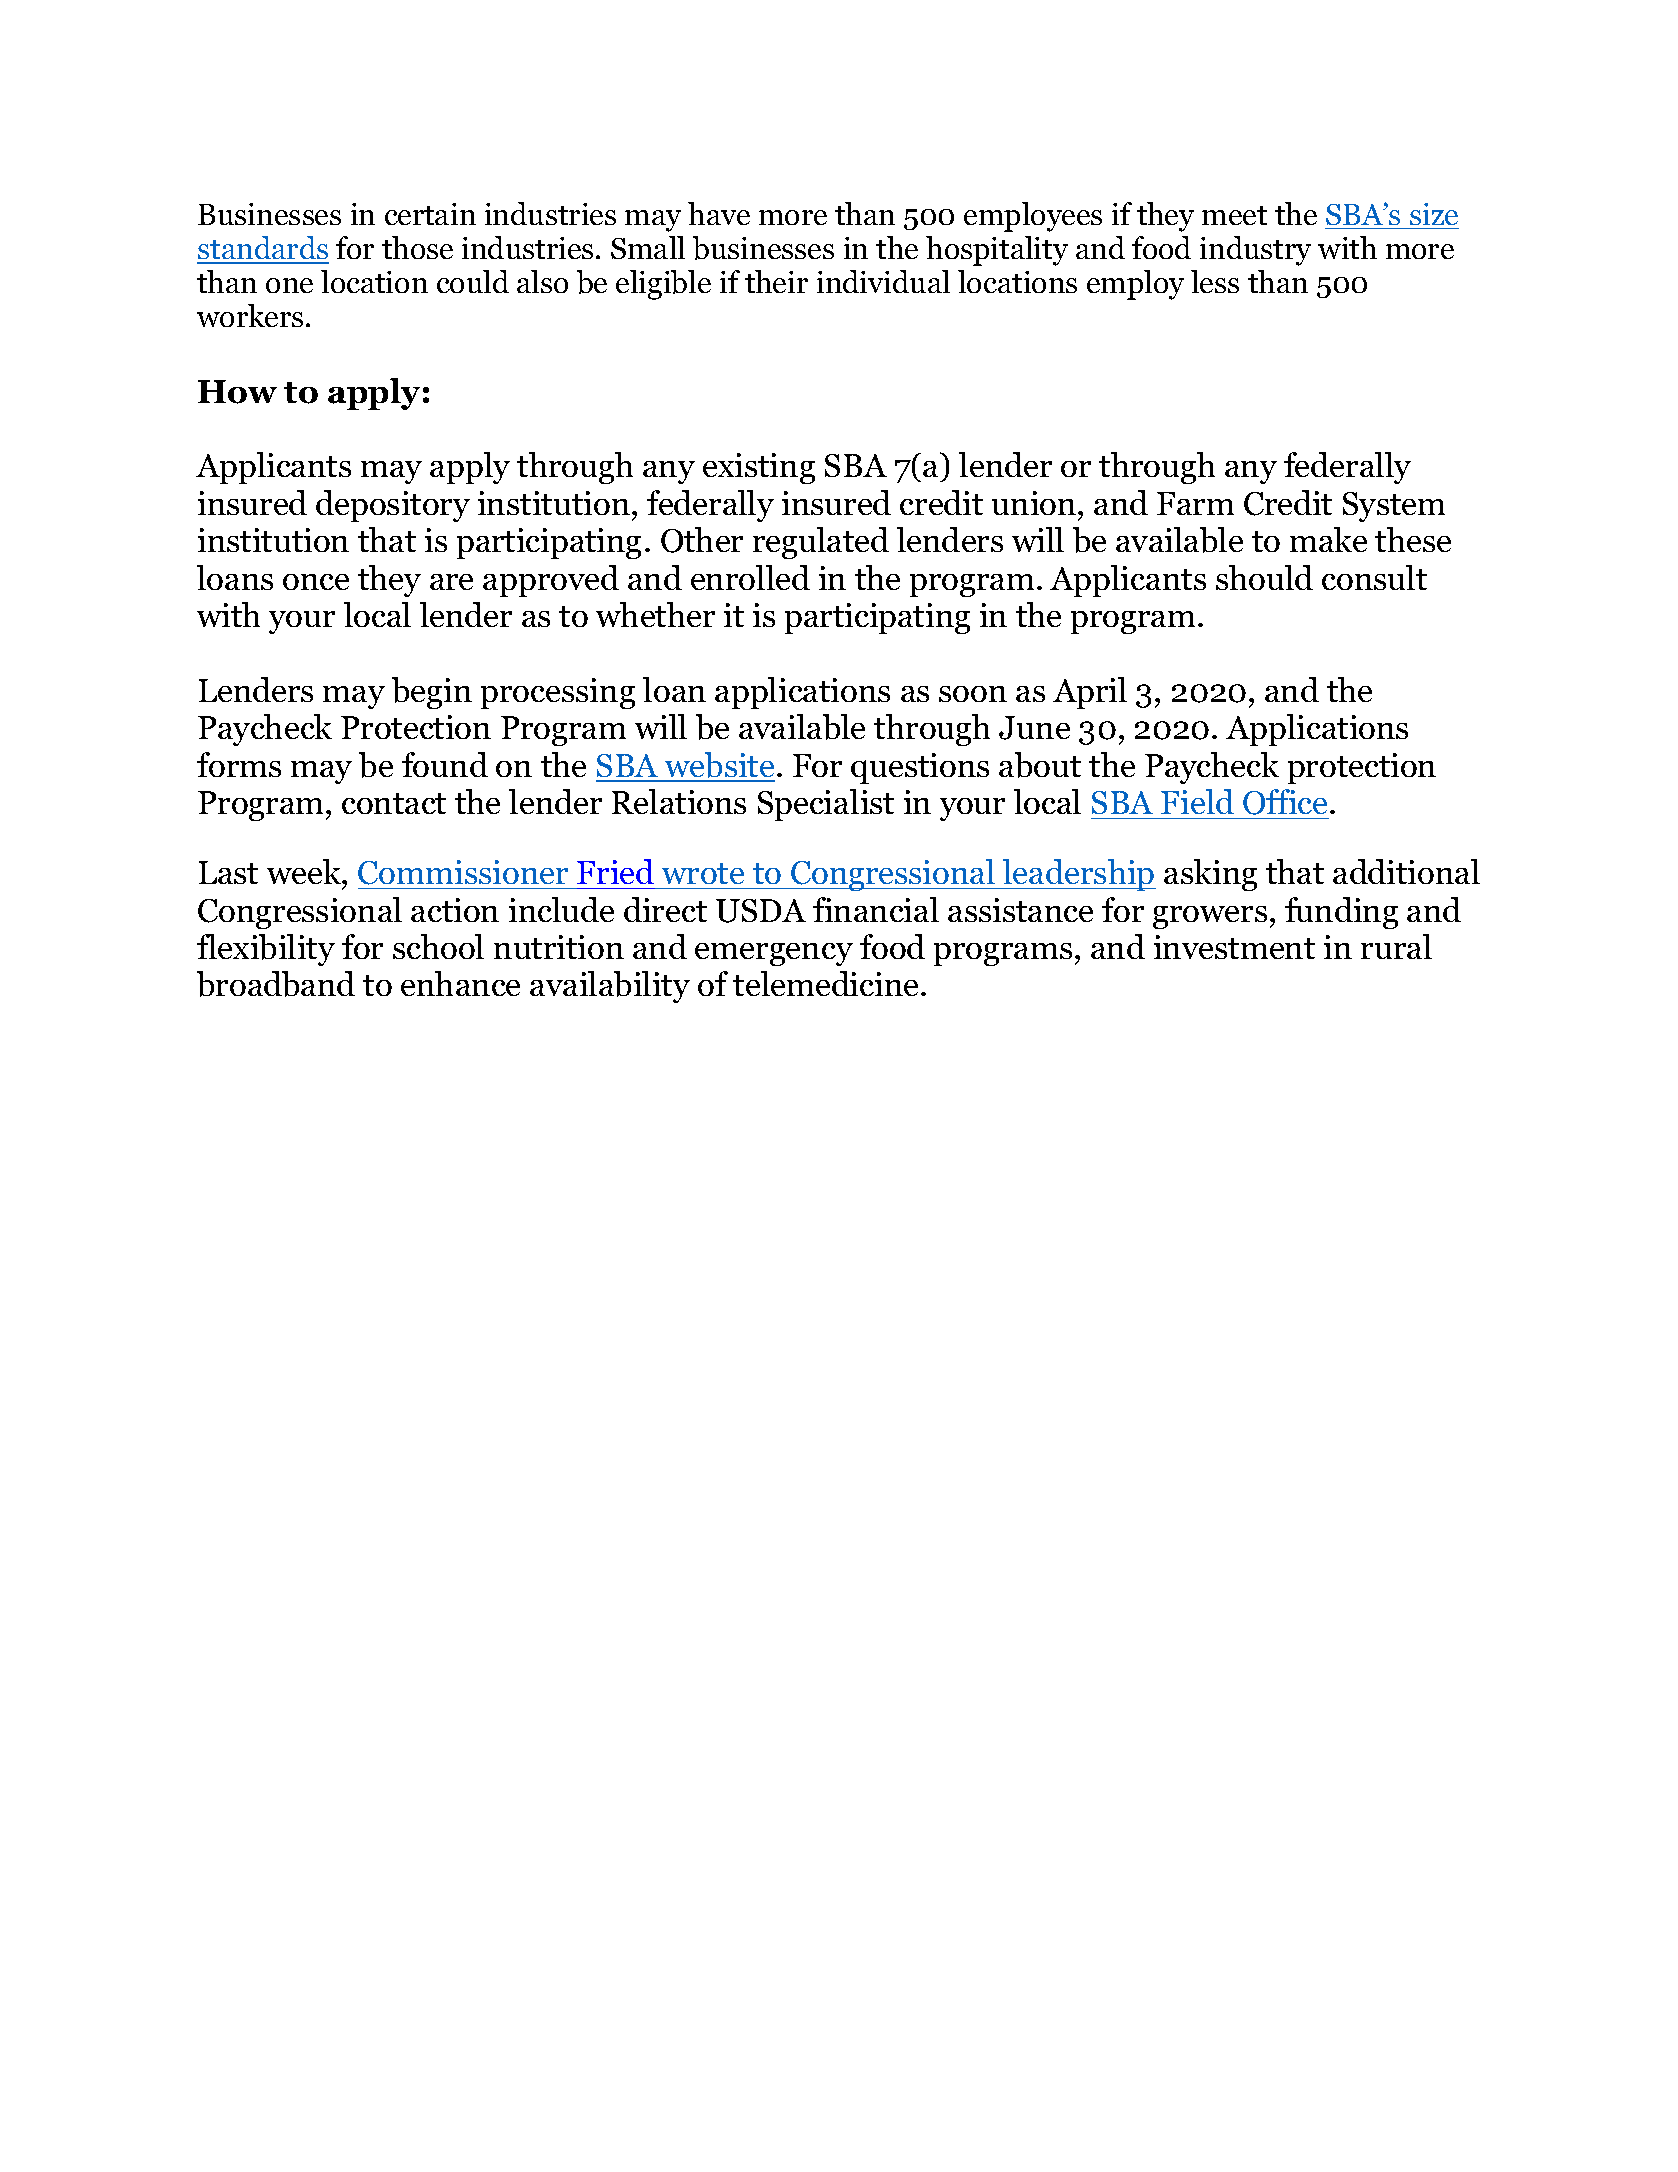 The width and height of the document is (1678, 2172). What do you see at coordinates (750, 577) in the document?
I see `enrolled` at bounding box center [750, 577].
